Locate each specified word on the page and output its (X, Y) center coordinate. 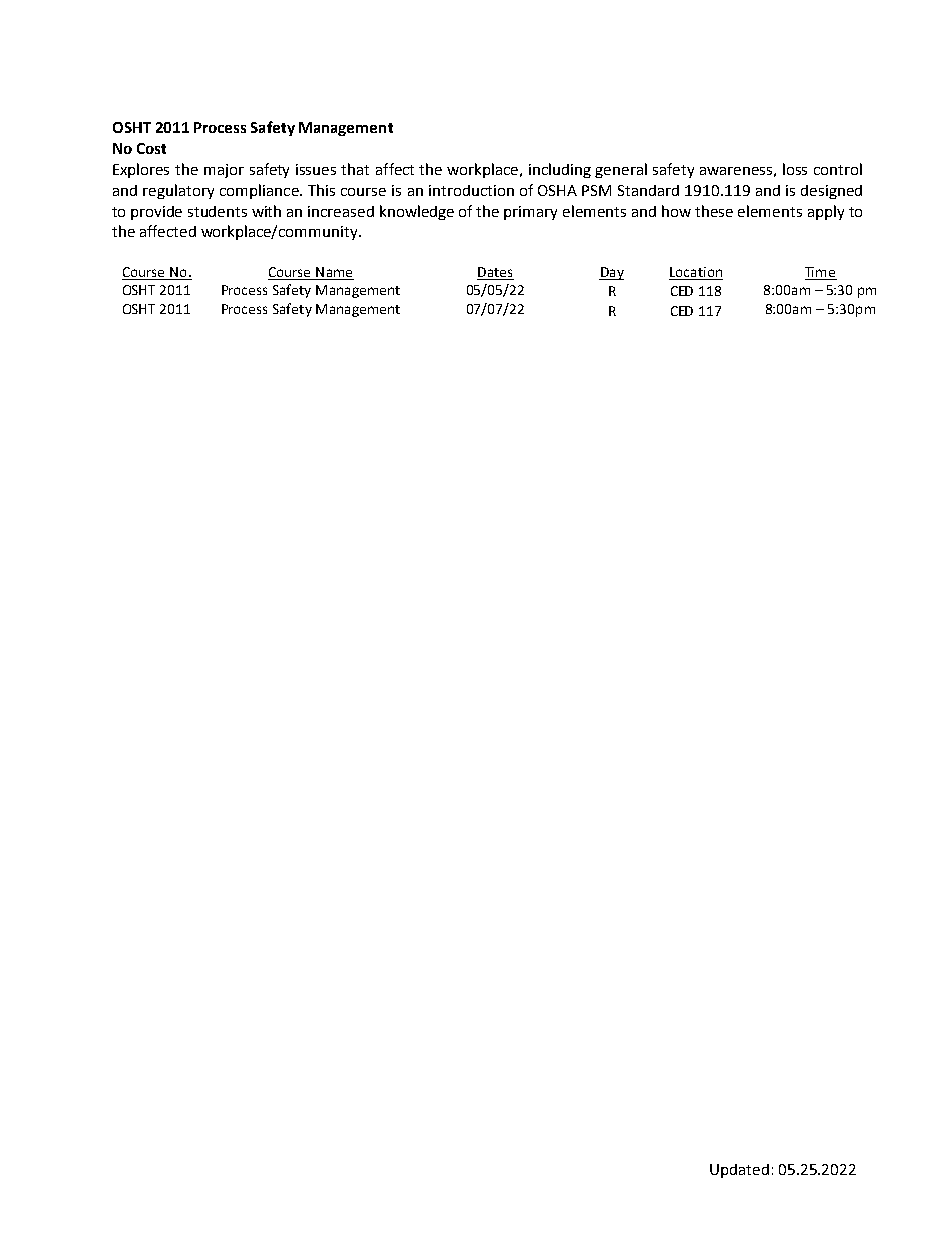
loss (795, 169)
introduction (471, 190)
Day (611, 273)
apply (826, 212)
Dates (495, 273)
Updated (739, 1171)
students (217, 211)
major (224, 171)
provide (156, 213)
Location (696, 273)
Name (334, 273)
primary (530, 213)
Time (821, 273)
